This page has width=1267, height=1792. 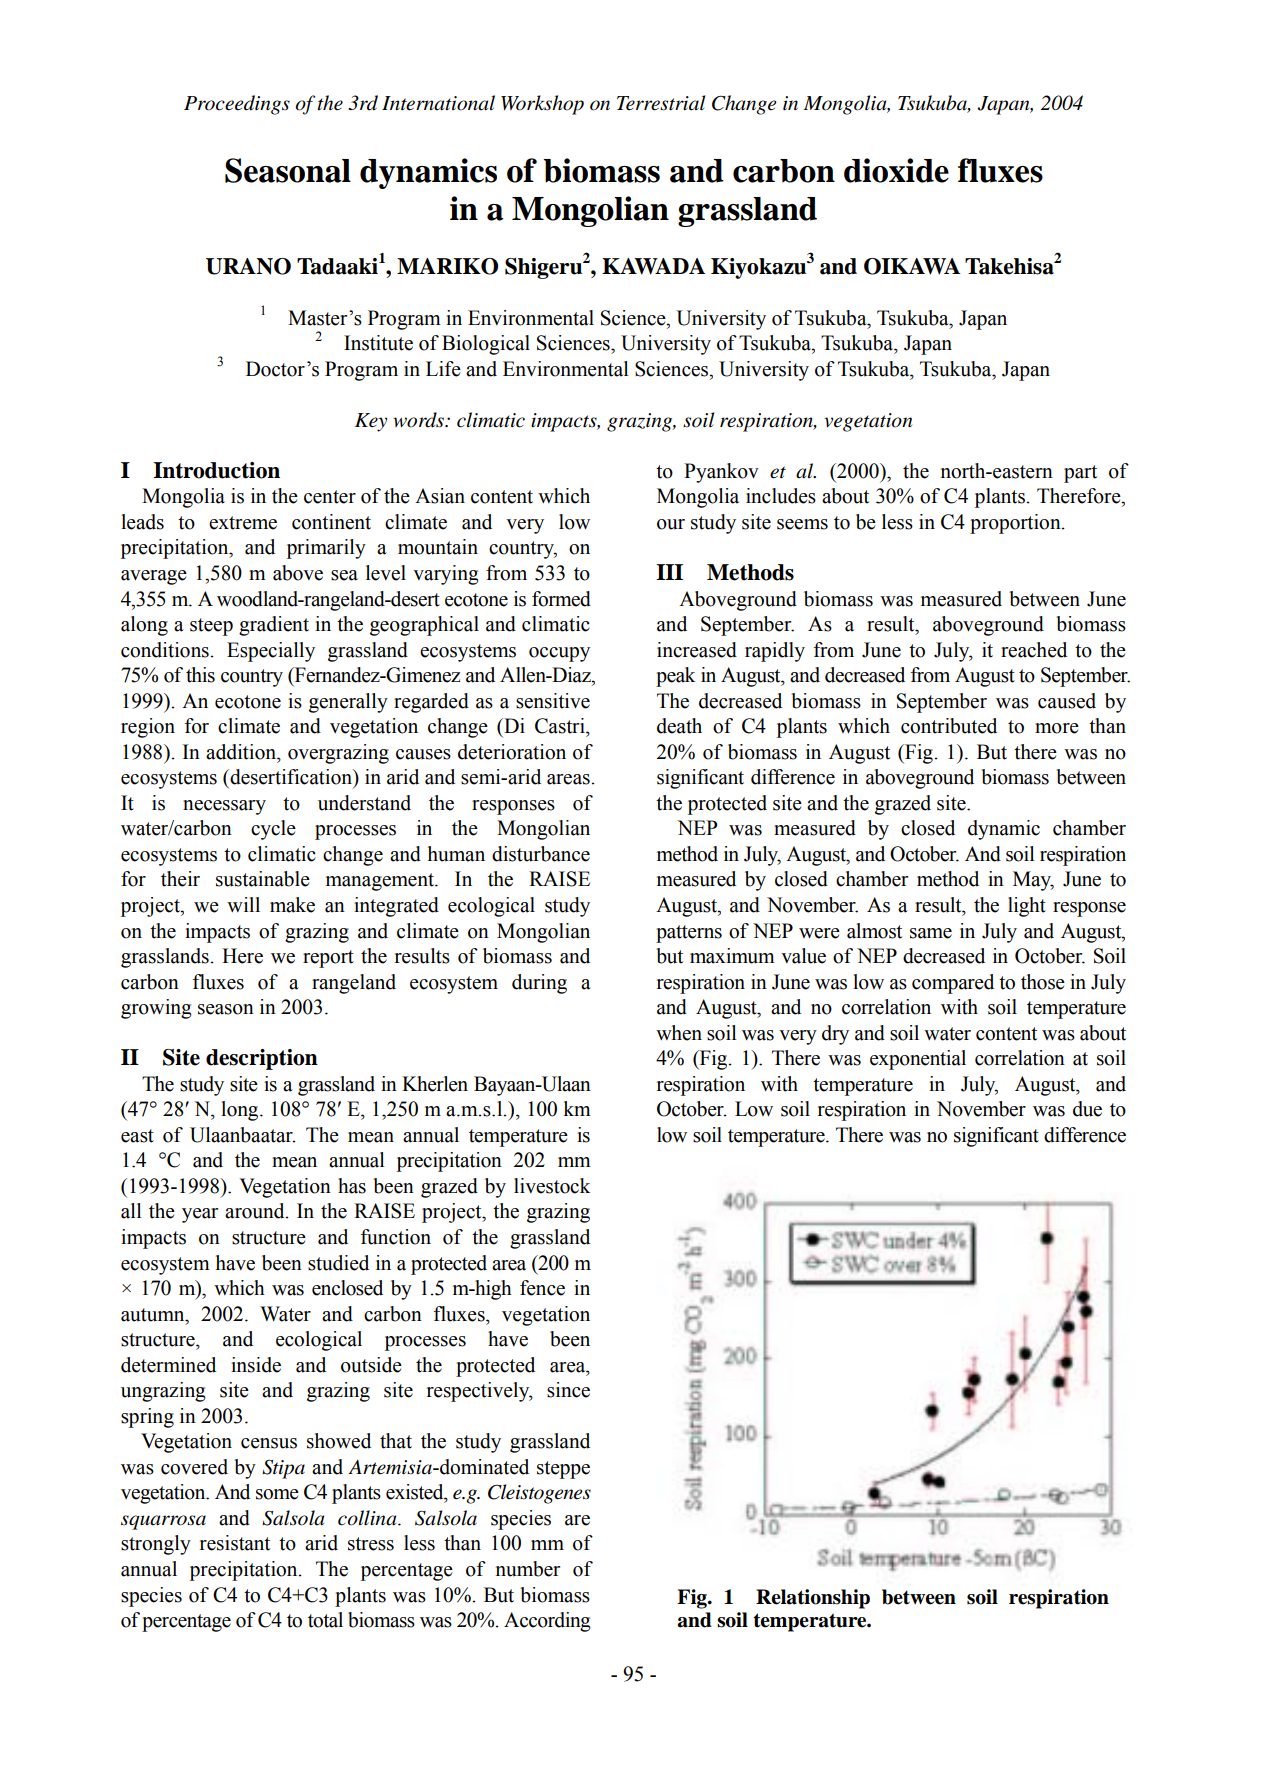 I want to click on when, so click(x=679, y=1033).
